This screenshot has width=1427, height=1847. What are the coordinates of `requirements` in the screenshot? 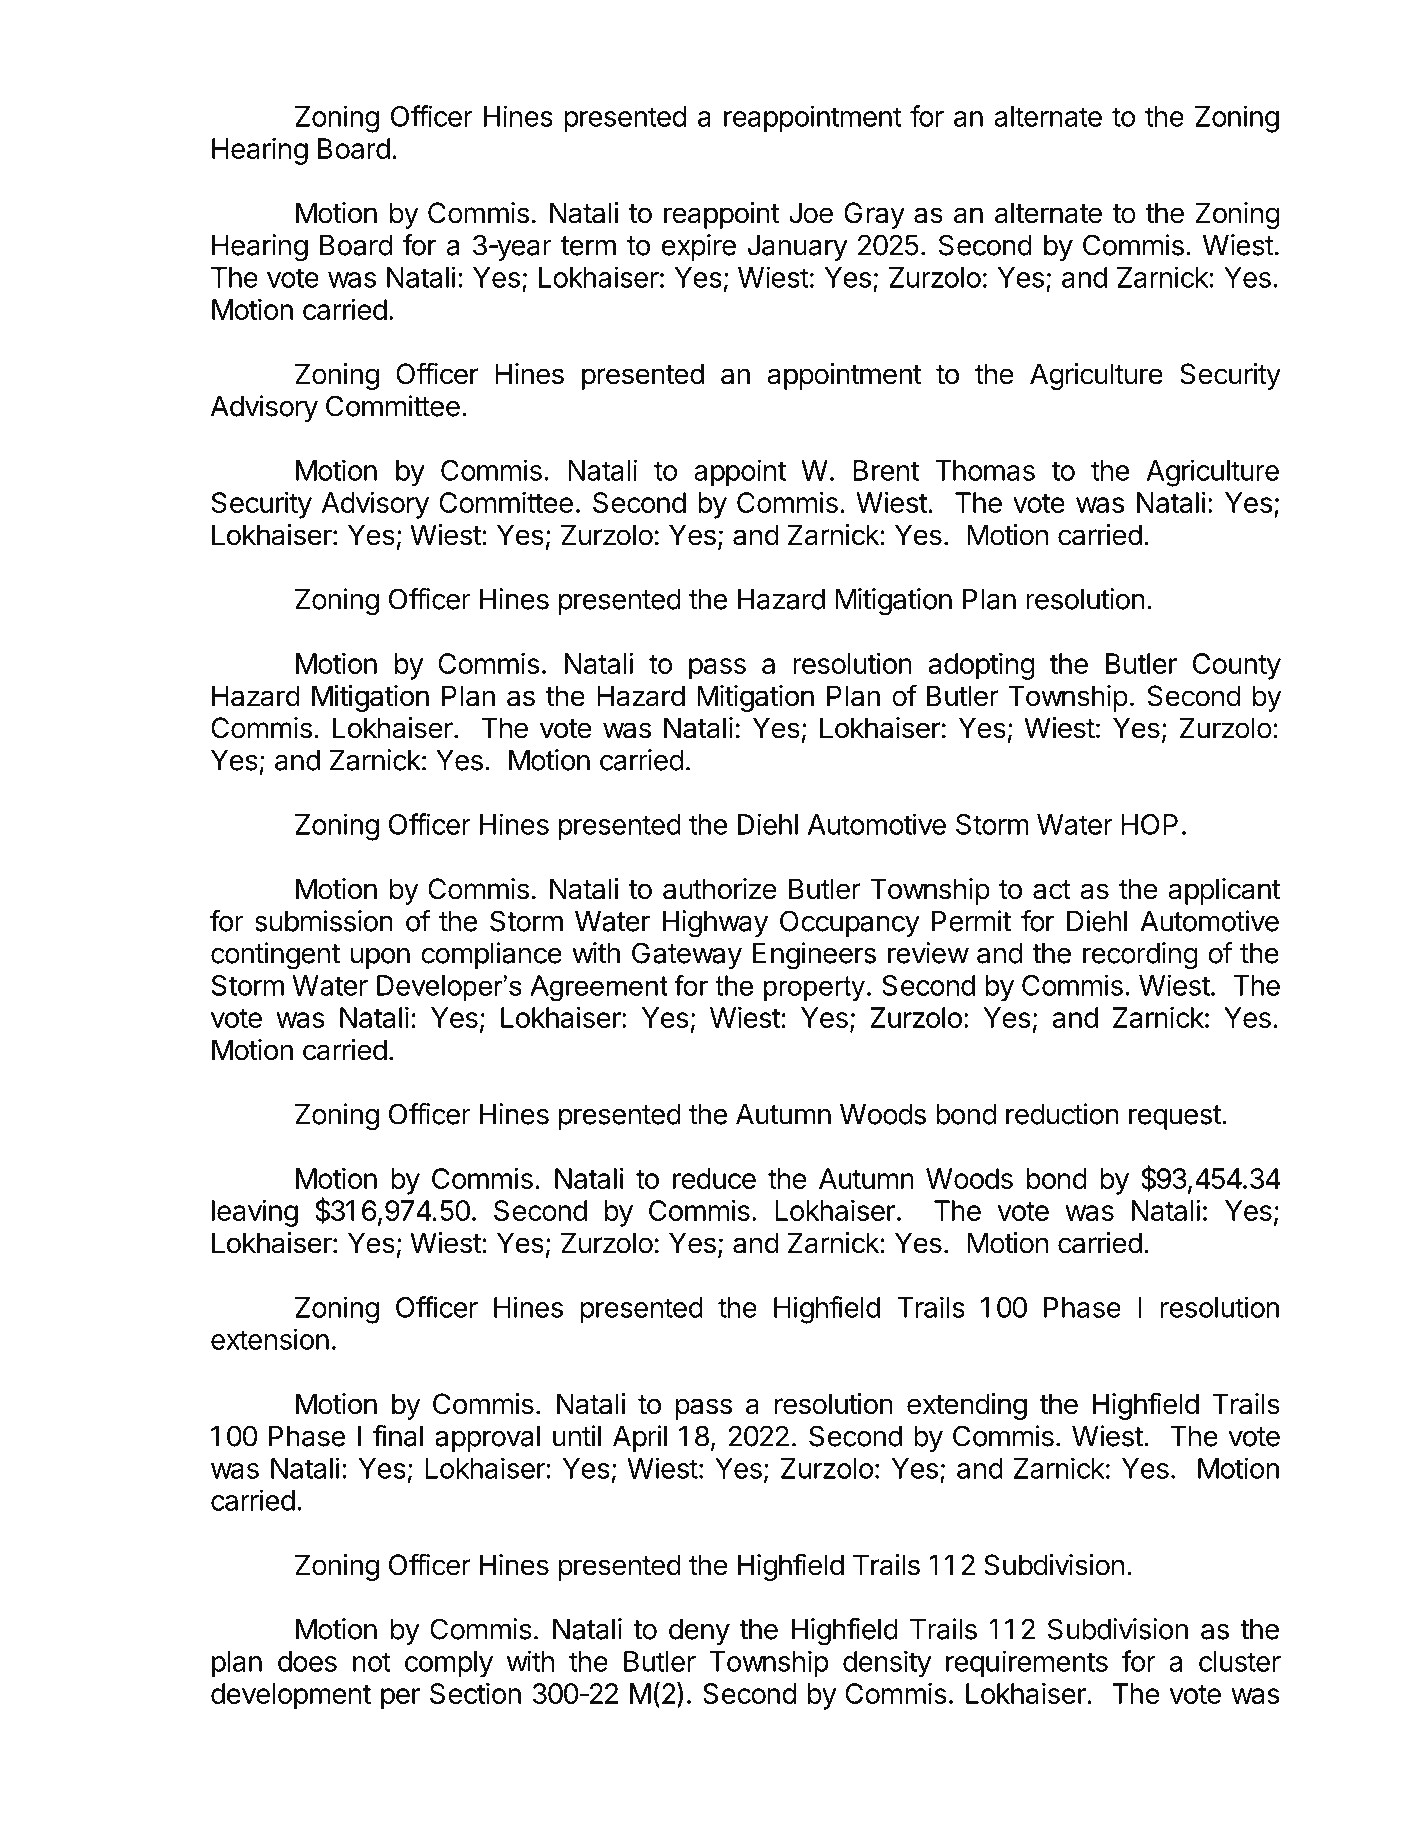 It's located at (1027, 1664).
